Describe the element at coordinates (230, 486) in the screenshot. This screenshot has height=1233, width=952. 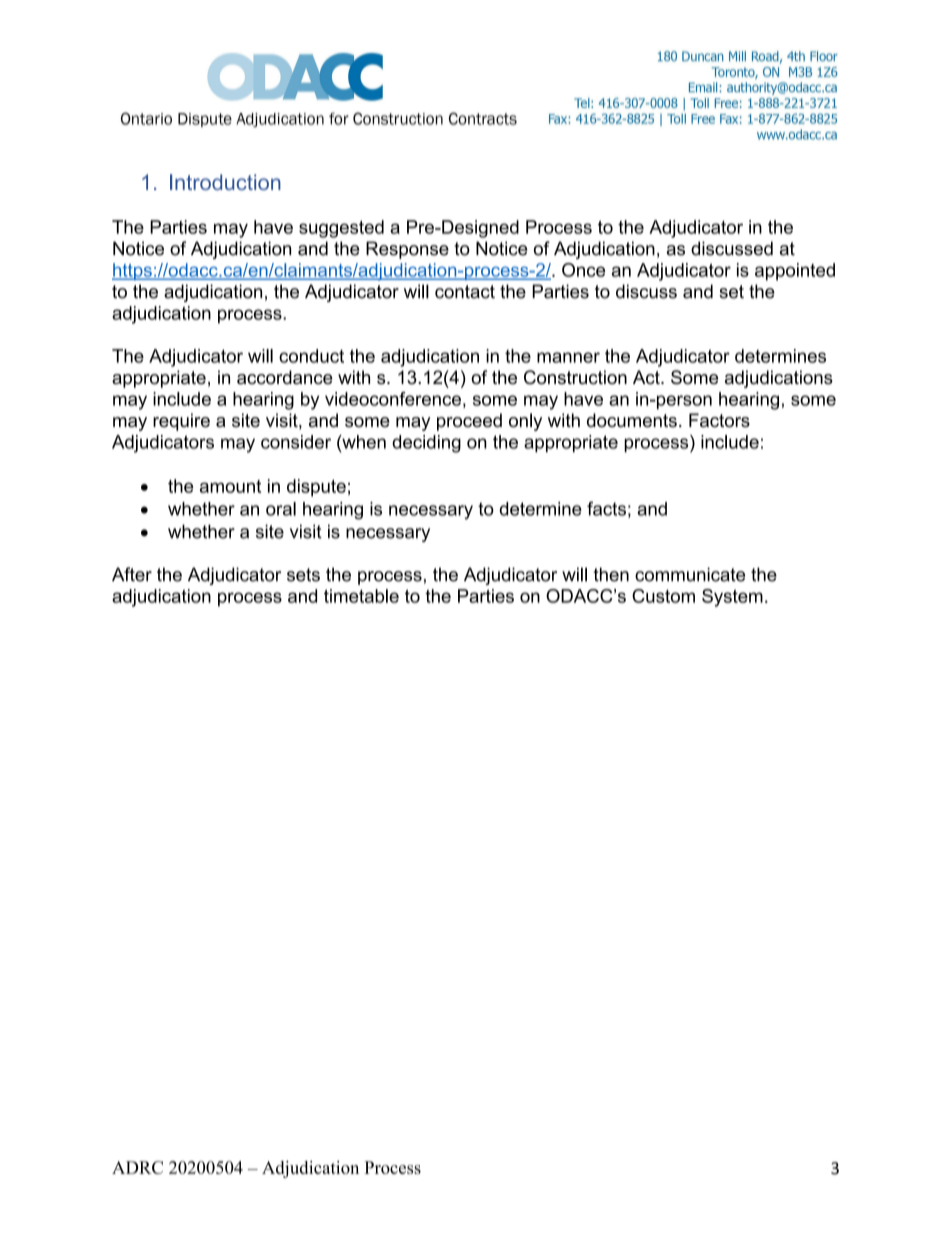
I see `amount` at that location.
